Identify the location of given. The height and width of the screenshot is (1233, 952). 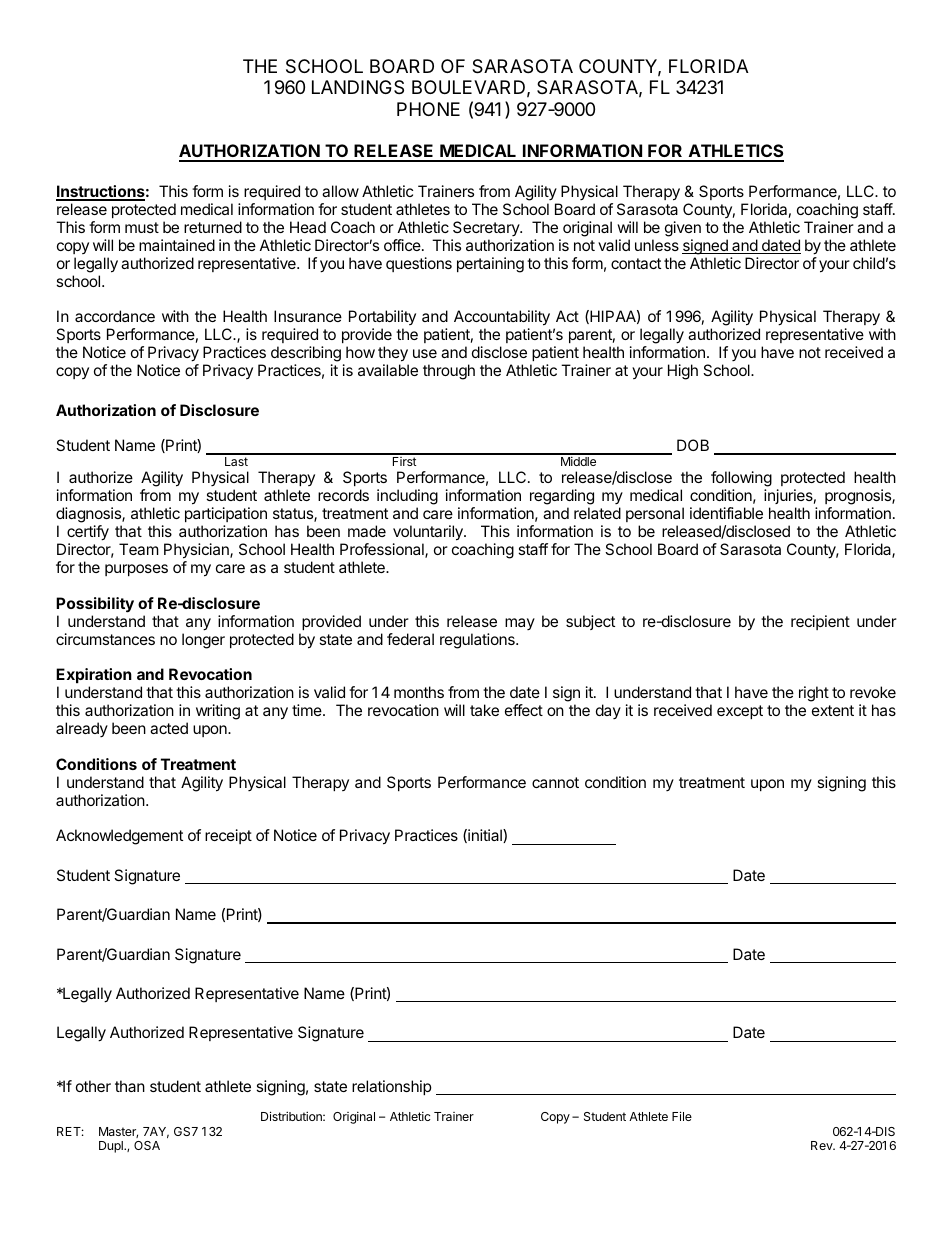
(683, 229).
